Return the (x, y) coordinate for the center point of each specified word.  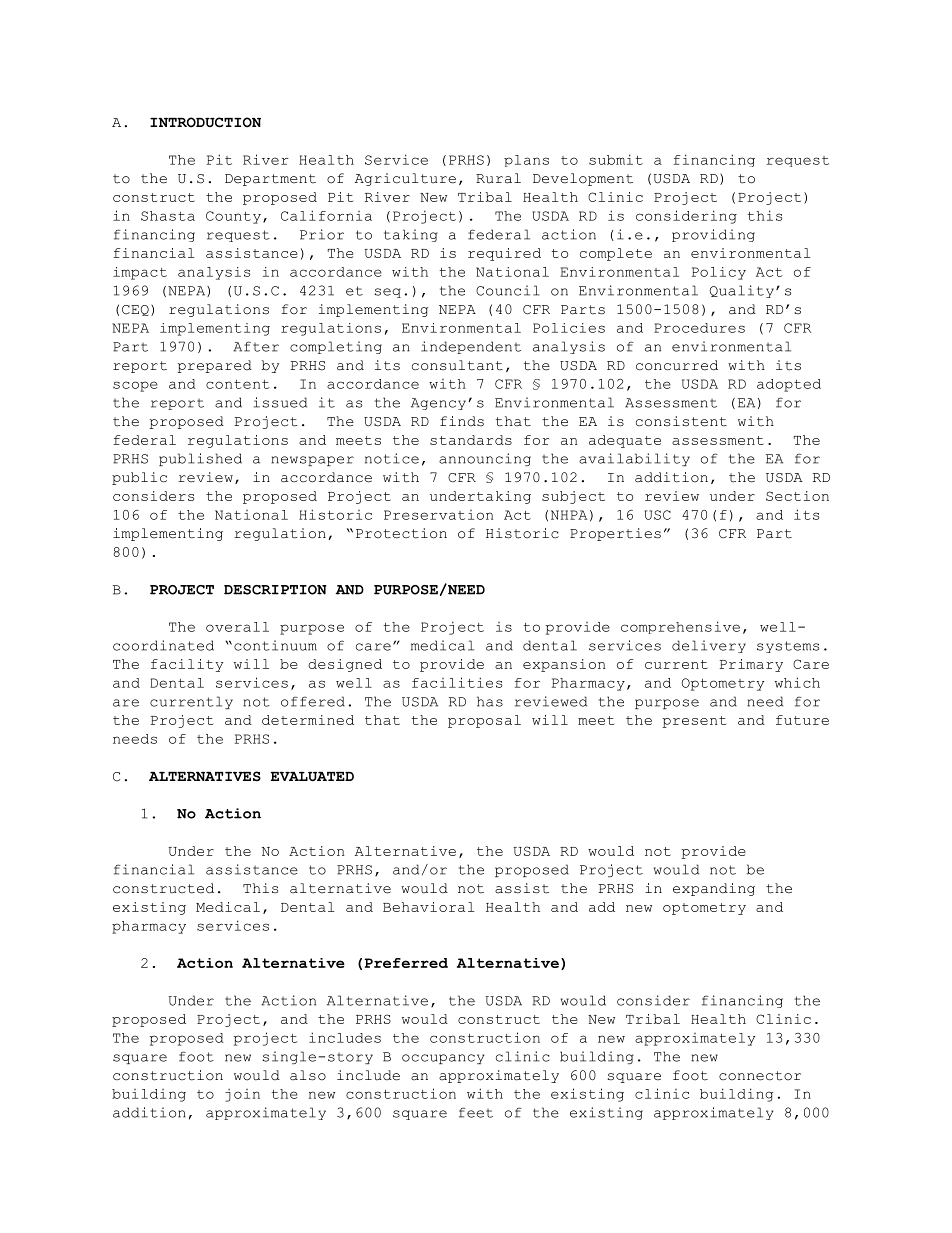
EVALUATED (312, 776)
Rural (498, 178)
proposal (484, 721)
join (242, 1095)
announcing (485, 459)
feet (476, 1112)
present (694, 722)
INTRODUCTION (205, 122)
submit (616, 159)
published (200, 459)
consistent (681, 421)
